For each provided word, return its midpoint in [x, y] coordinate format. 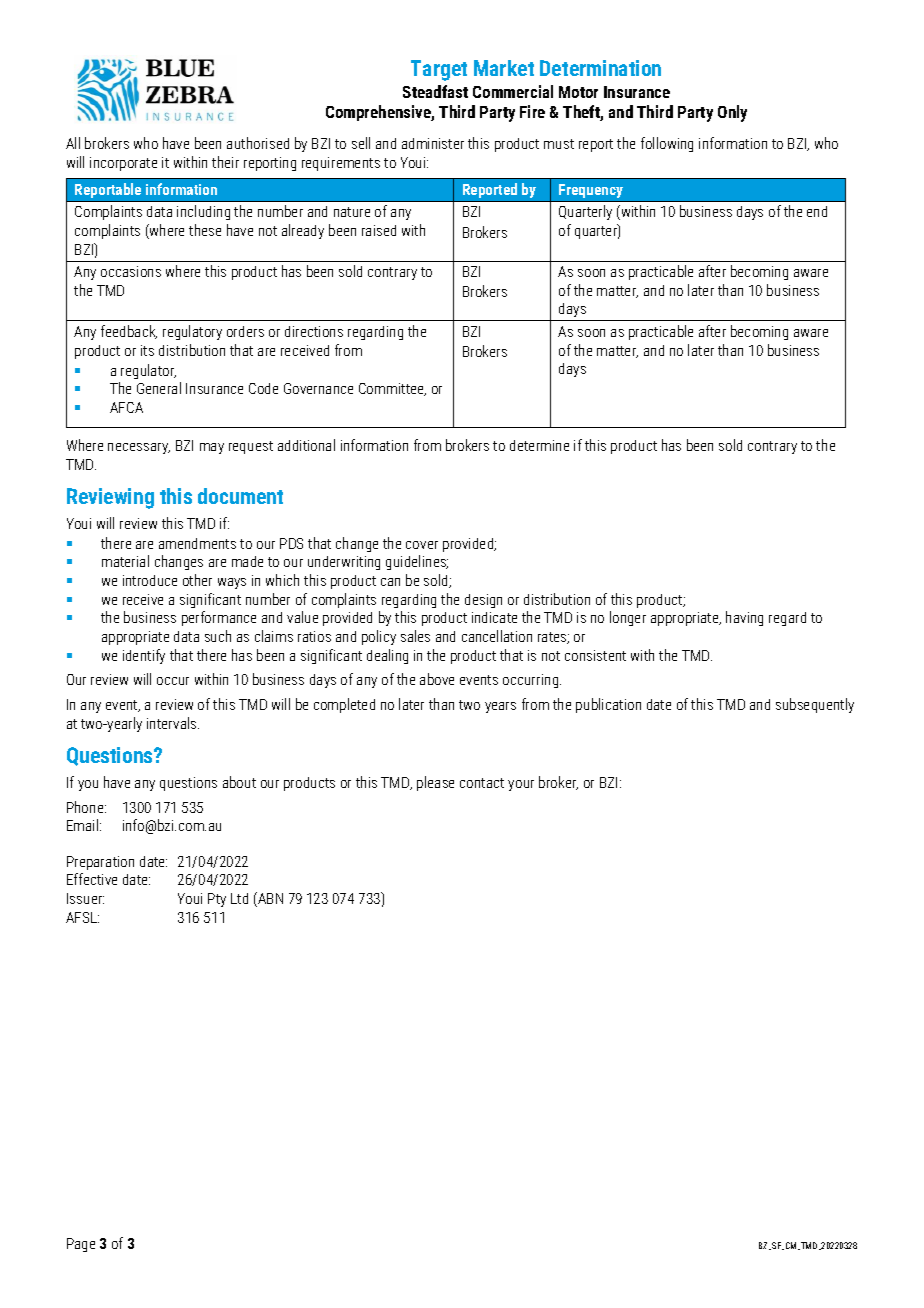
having [744, 618]
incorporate [123, 164]
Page [81, 1245]
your [521, 785]
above [437, 679]
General [159, 388]
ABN [269, 899]
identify [144, 656]
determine [539, 445]
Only [732, 113]
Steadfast [435, 91]
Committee [392, 389]
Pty [217, 900]
